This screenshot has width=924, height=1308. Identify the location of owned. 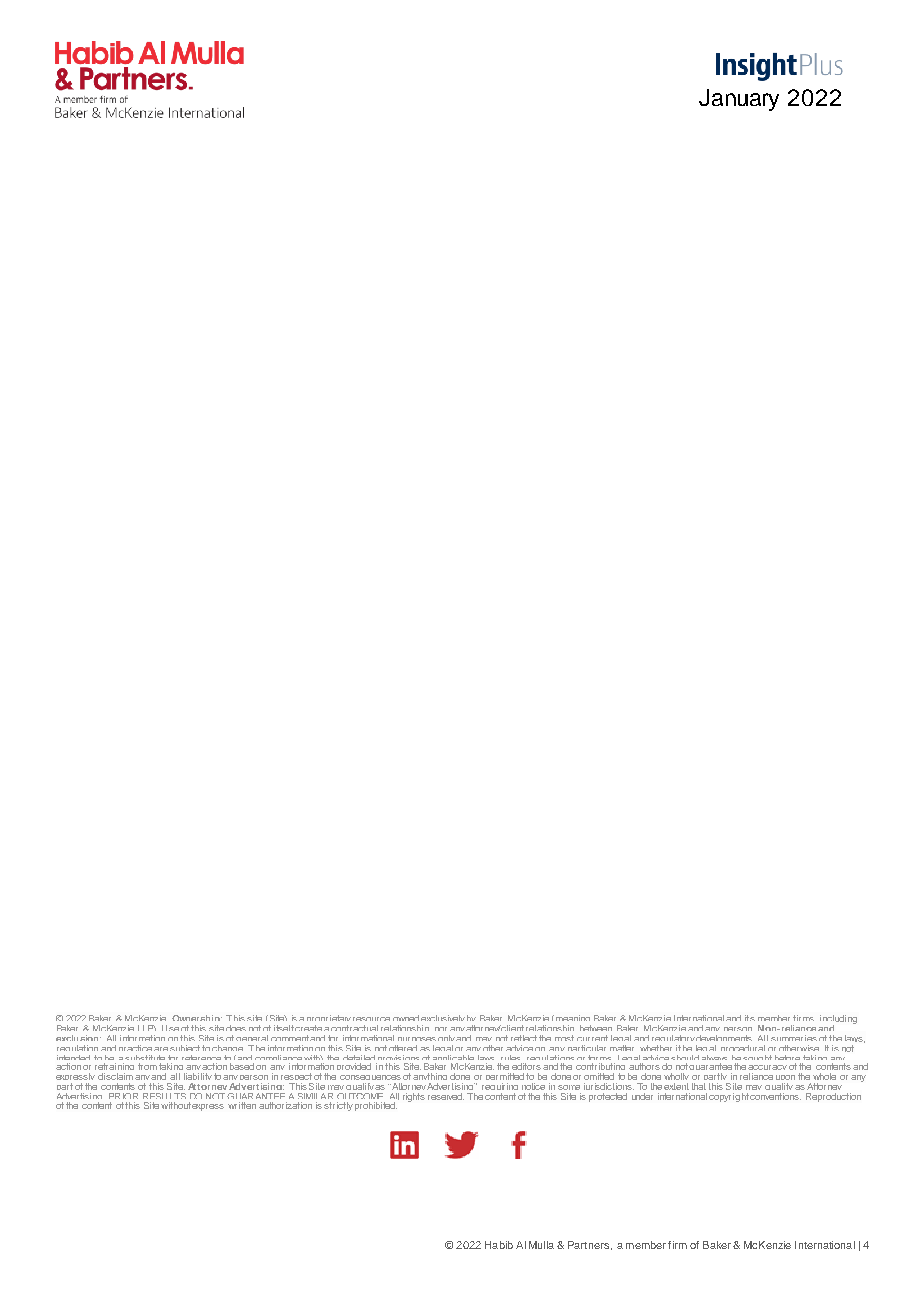
(406, 1018).
